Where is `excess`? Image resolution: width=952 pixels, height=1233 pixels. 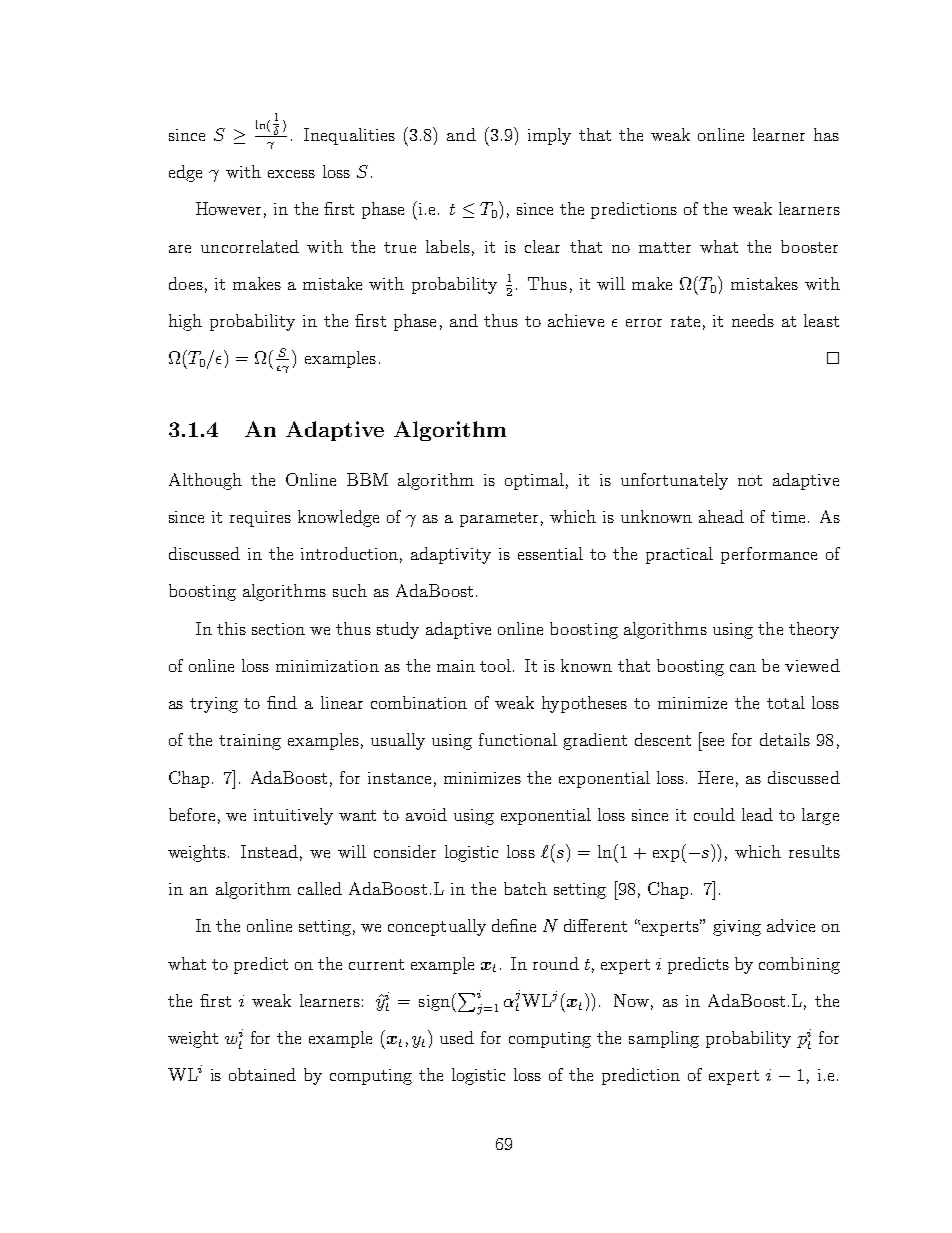 excess is located at coordinates (291, 174).
